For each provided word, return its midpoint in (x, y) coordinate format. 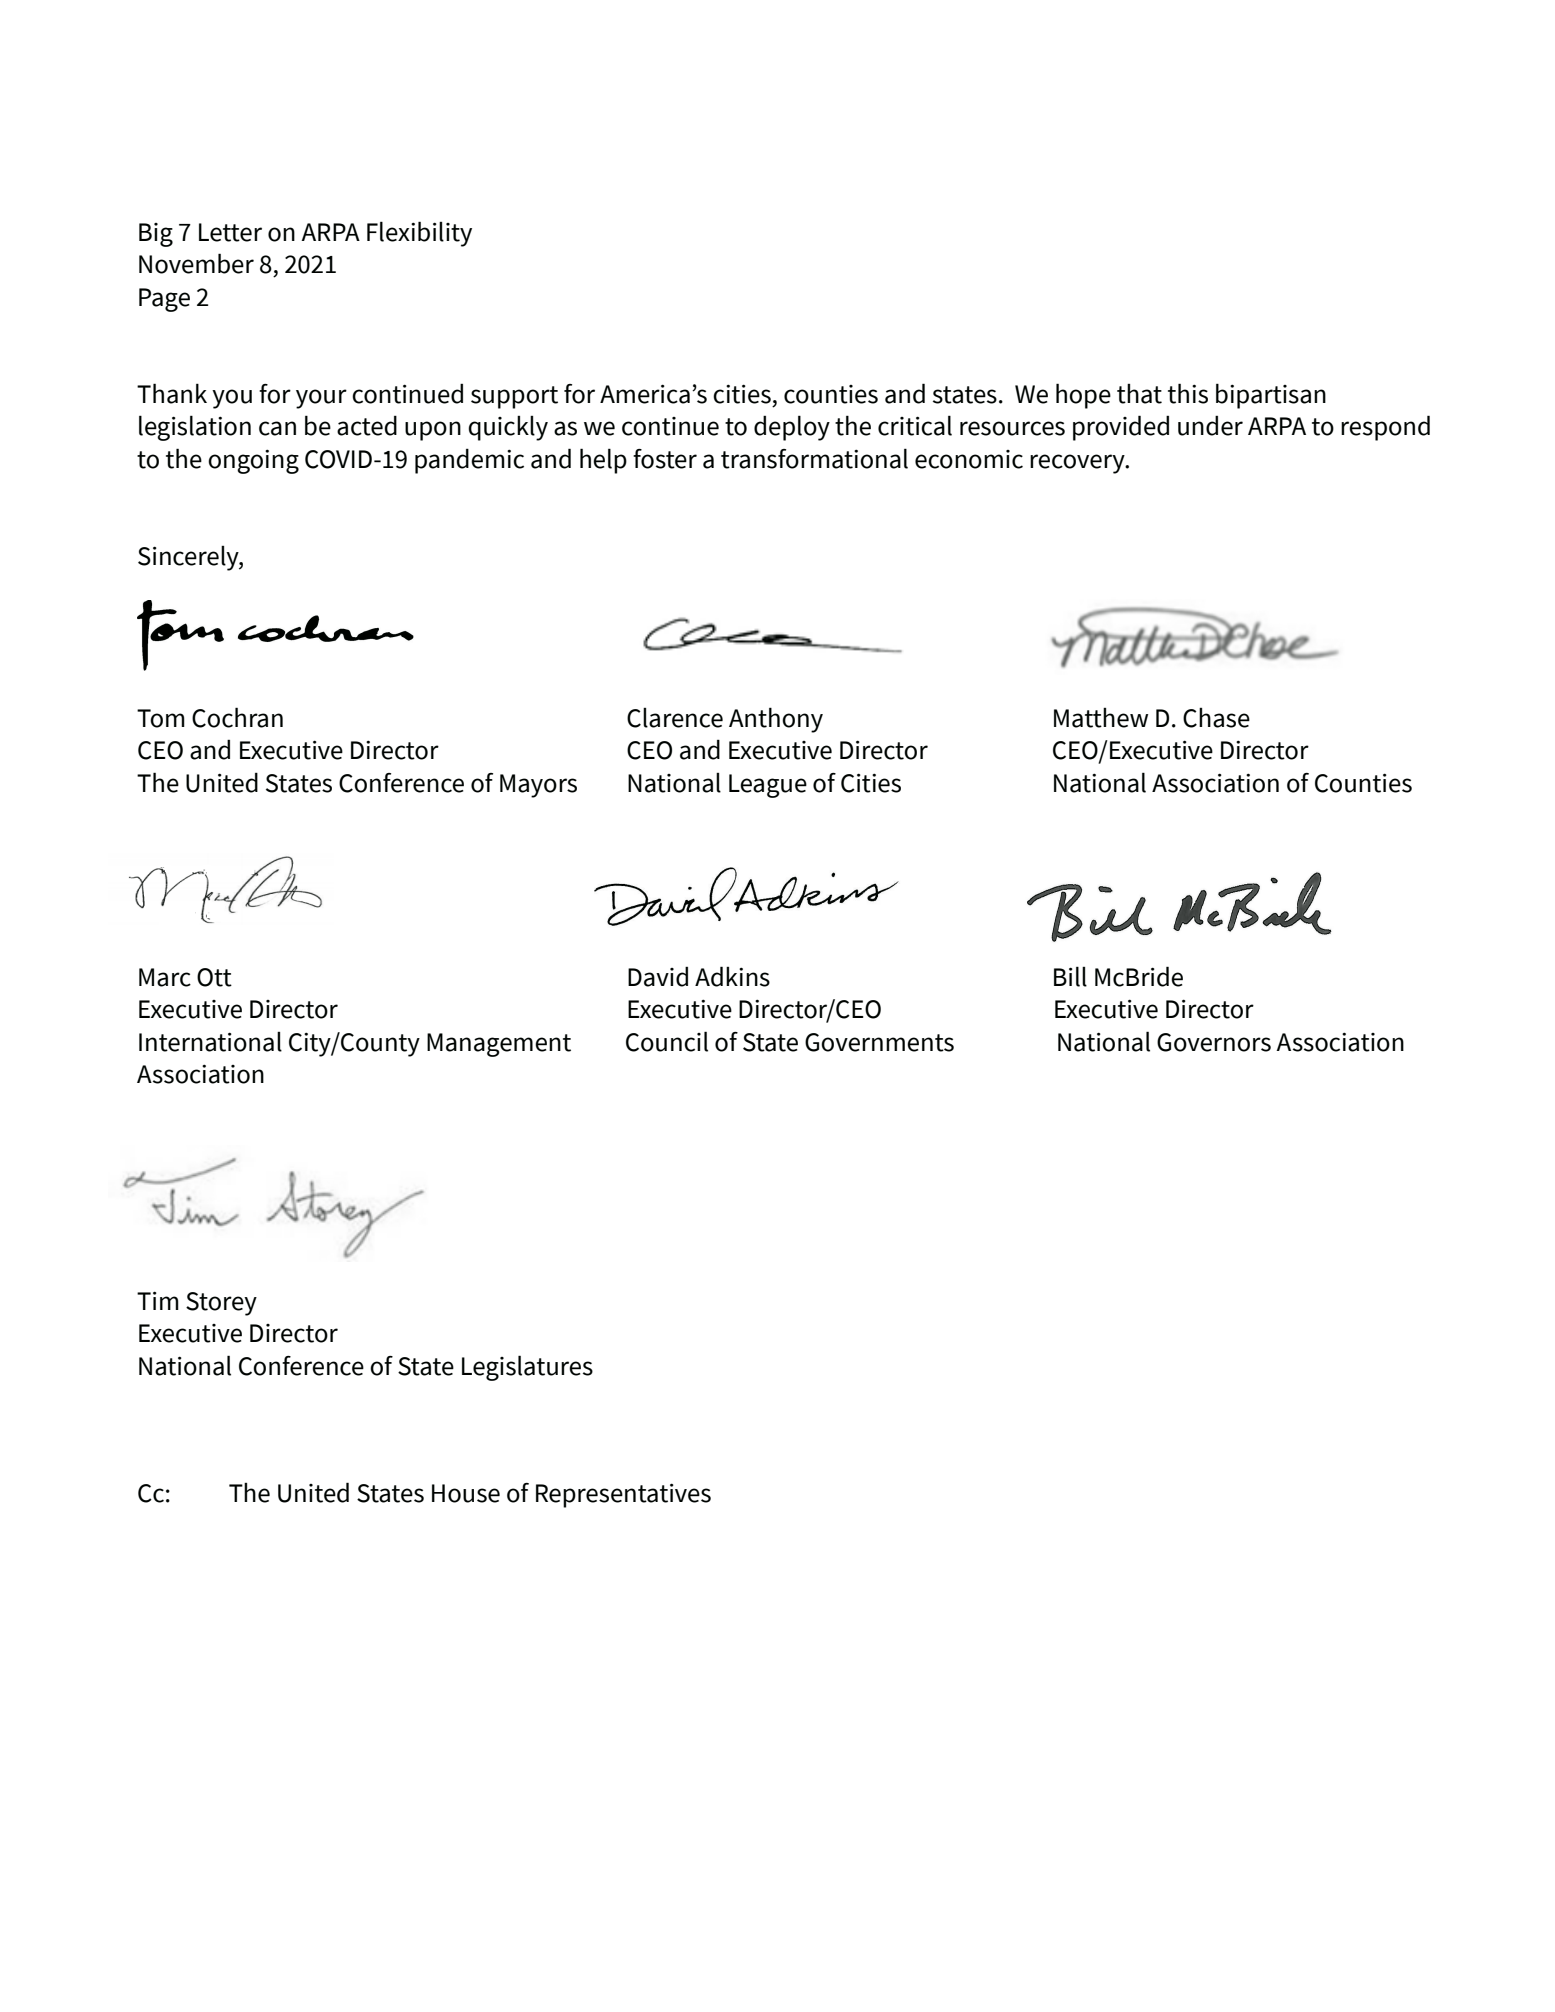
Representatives (623, 1495)
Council (667, 1041)
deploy (792, 428)
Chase (1216, 717)
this (1188, 393)
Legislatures (527, 1368)
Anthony (776, 720)
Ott (214, 977)
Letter (230, 232)
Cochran (237, 717)
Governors (1214, 1042)
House (466, 1493)
